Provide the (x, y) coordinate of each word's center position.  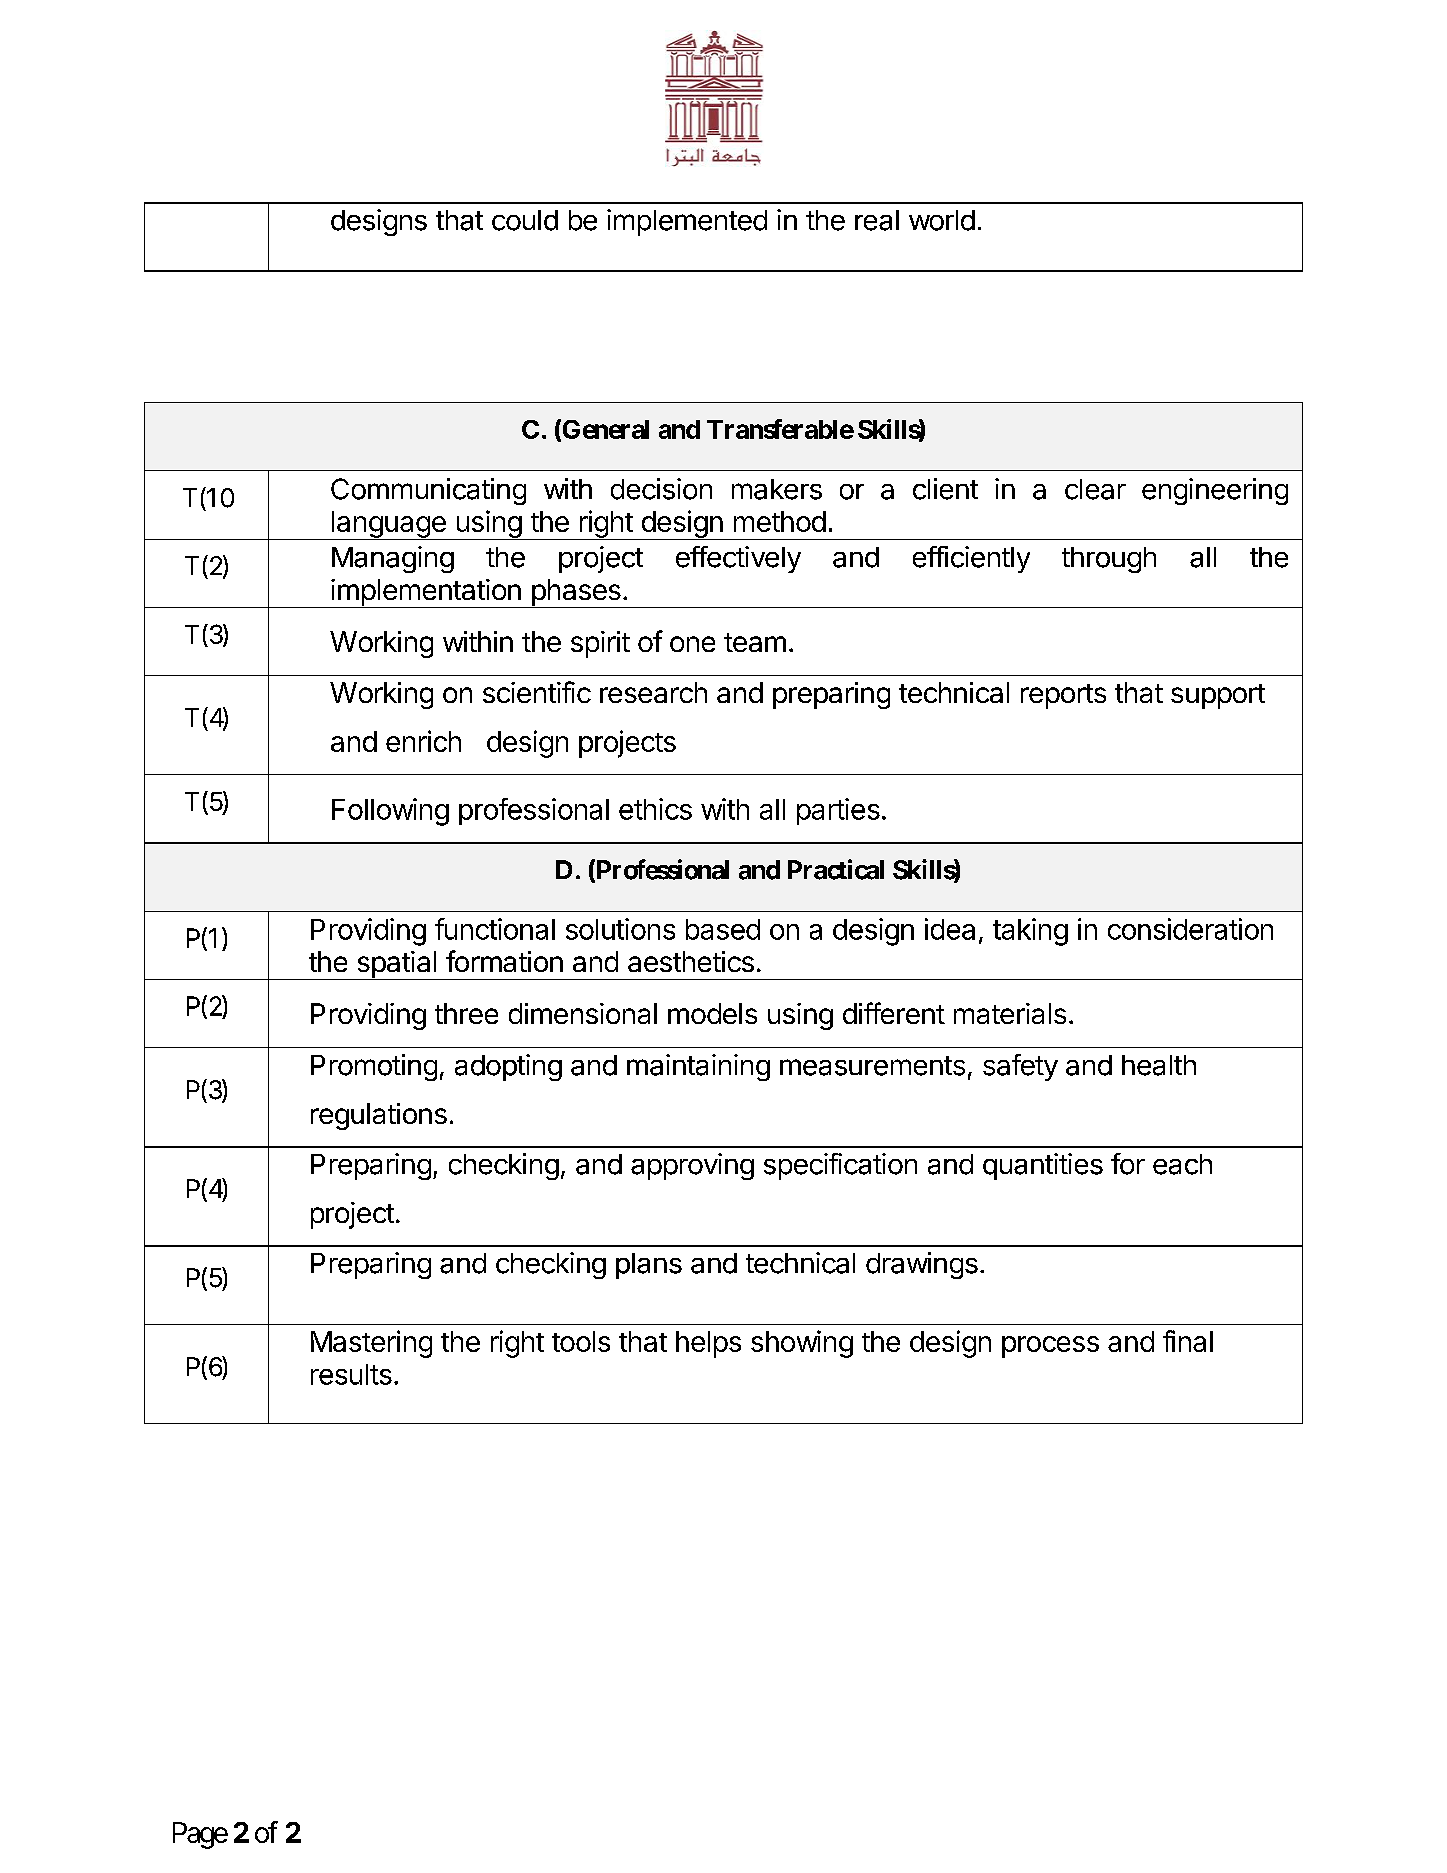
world (942, 220)
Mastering (371, 1344)
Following (390, 812)
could (525, 220)
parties (838, 811)
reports (1063, 696)
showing (802, 1344)
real (877, 220)
